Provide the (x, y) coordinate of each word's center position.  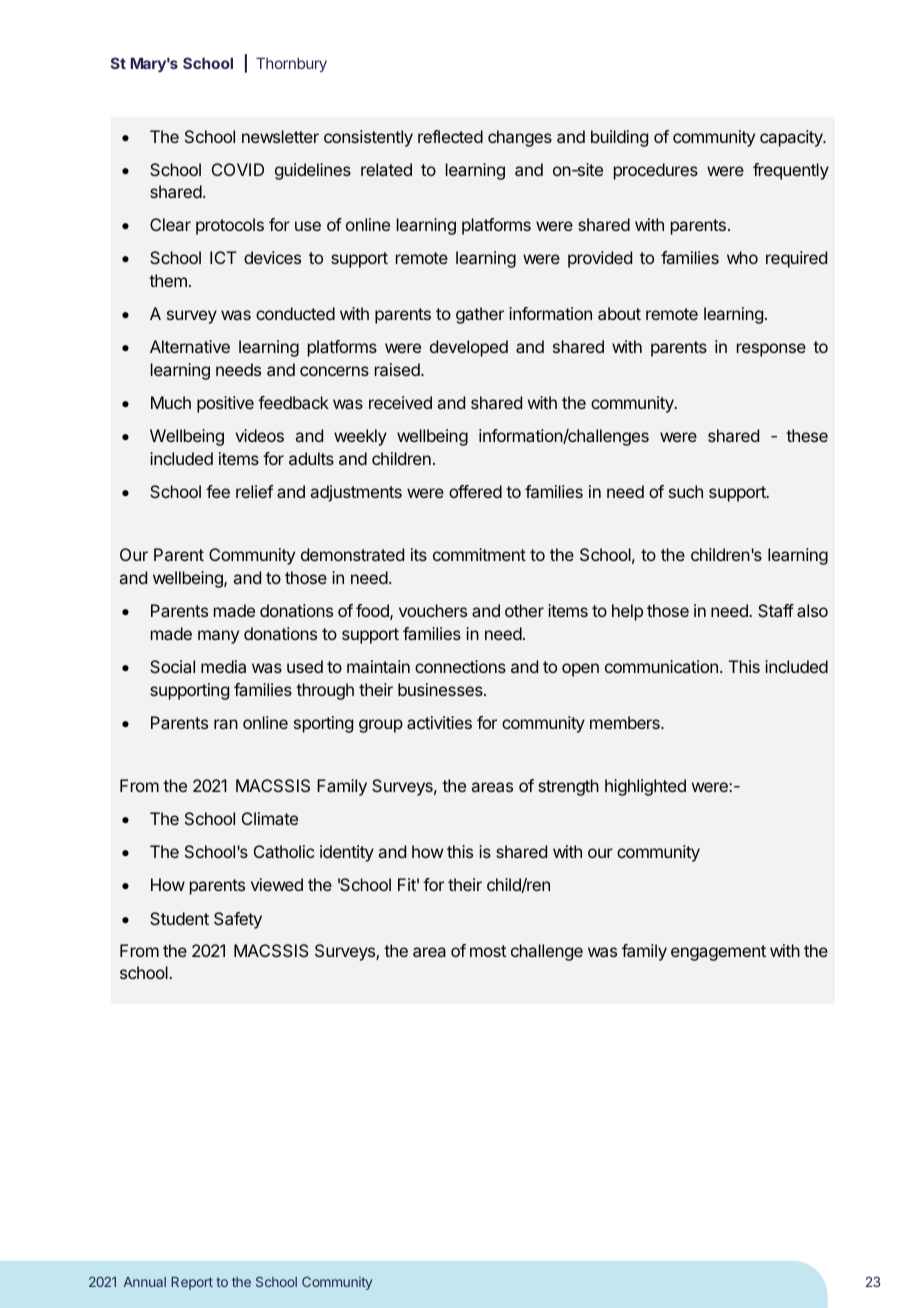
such (686, 491)
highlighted (645, 787)
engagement (718, 953)
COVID (238, 169)
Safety (238, 920)
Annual (145, 1282)
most (488, 951)
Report (192, 1283)
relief (254, 491)
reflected (450, 136)
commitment (479, 554)
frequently (791, 171)
